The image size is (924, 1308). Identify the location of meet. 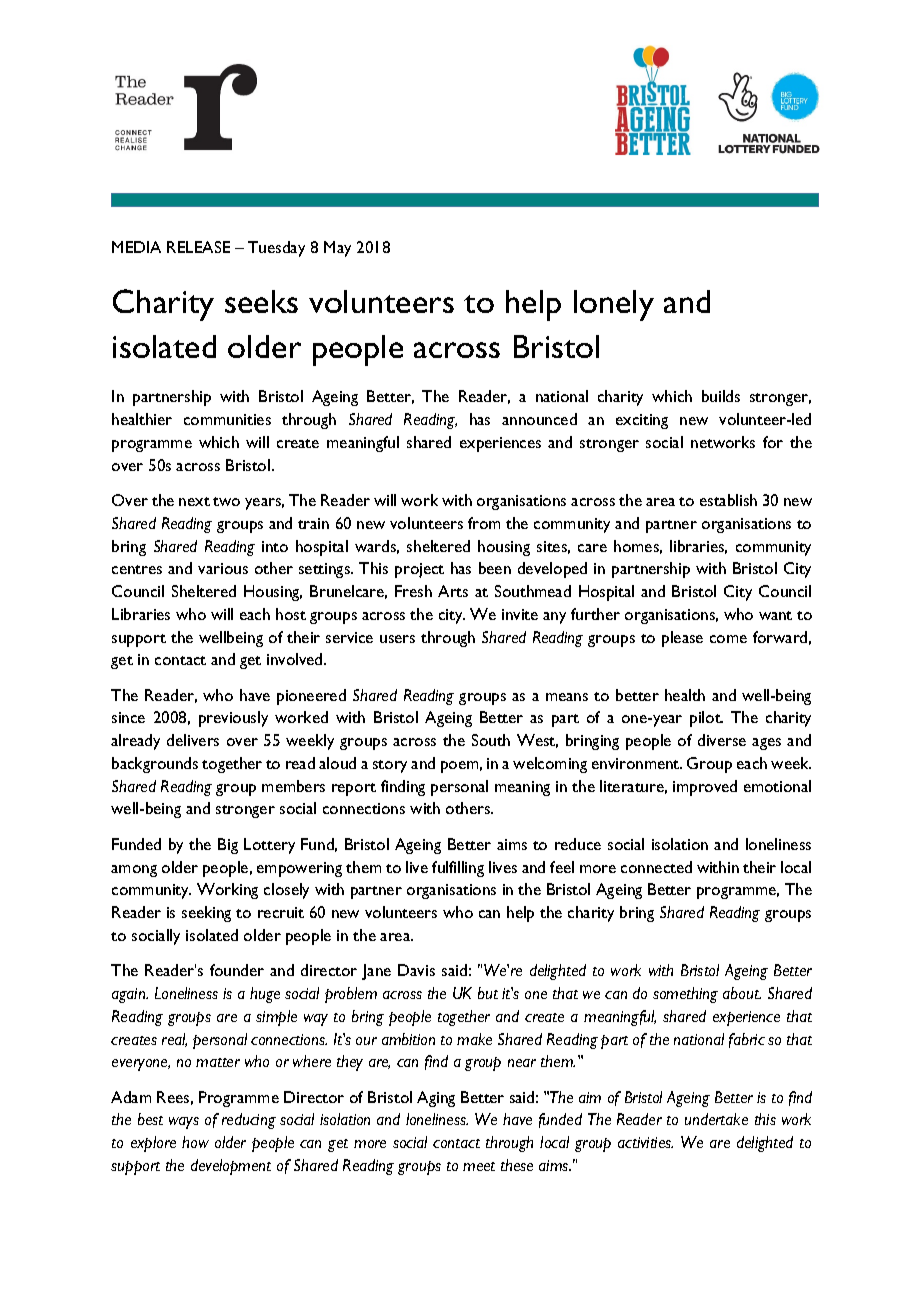
(479, 1166).
